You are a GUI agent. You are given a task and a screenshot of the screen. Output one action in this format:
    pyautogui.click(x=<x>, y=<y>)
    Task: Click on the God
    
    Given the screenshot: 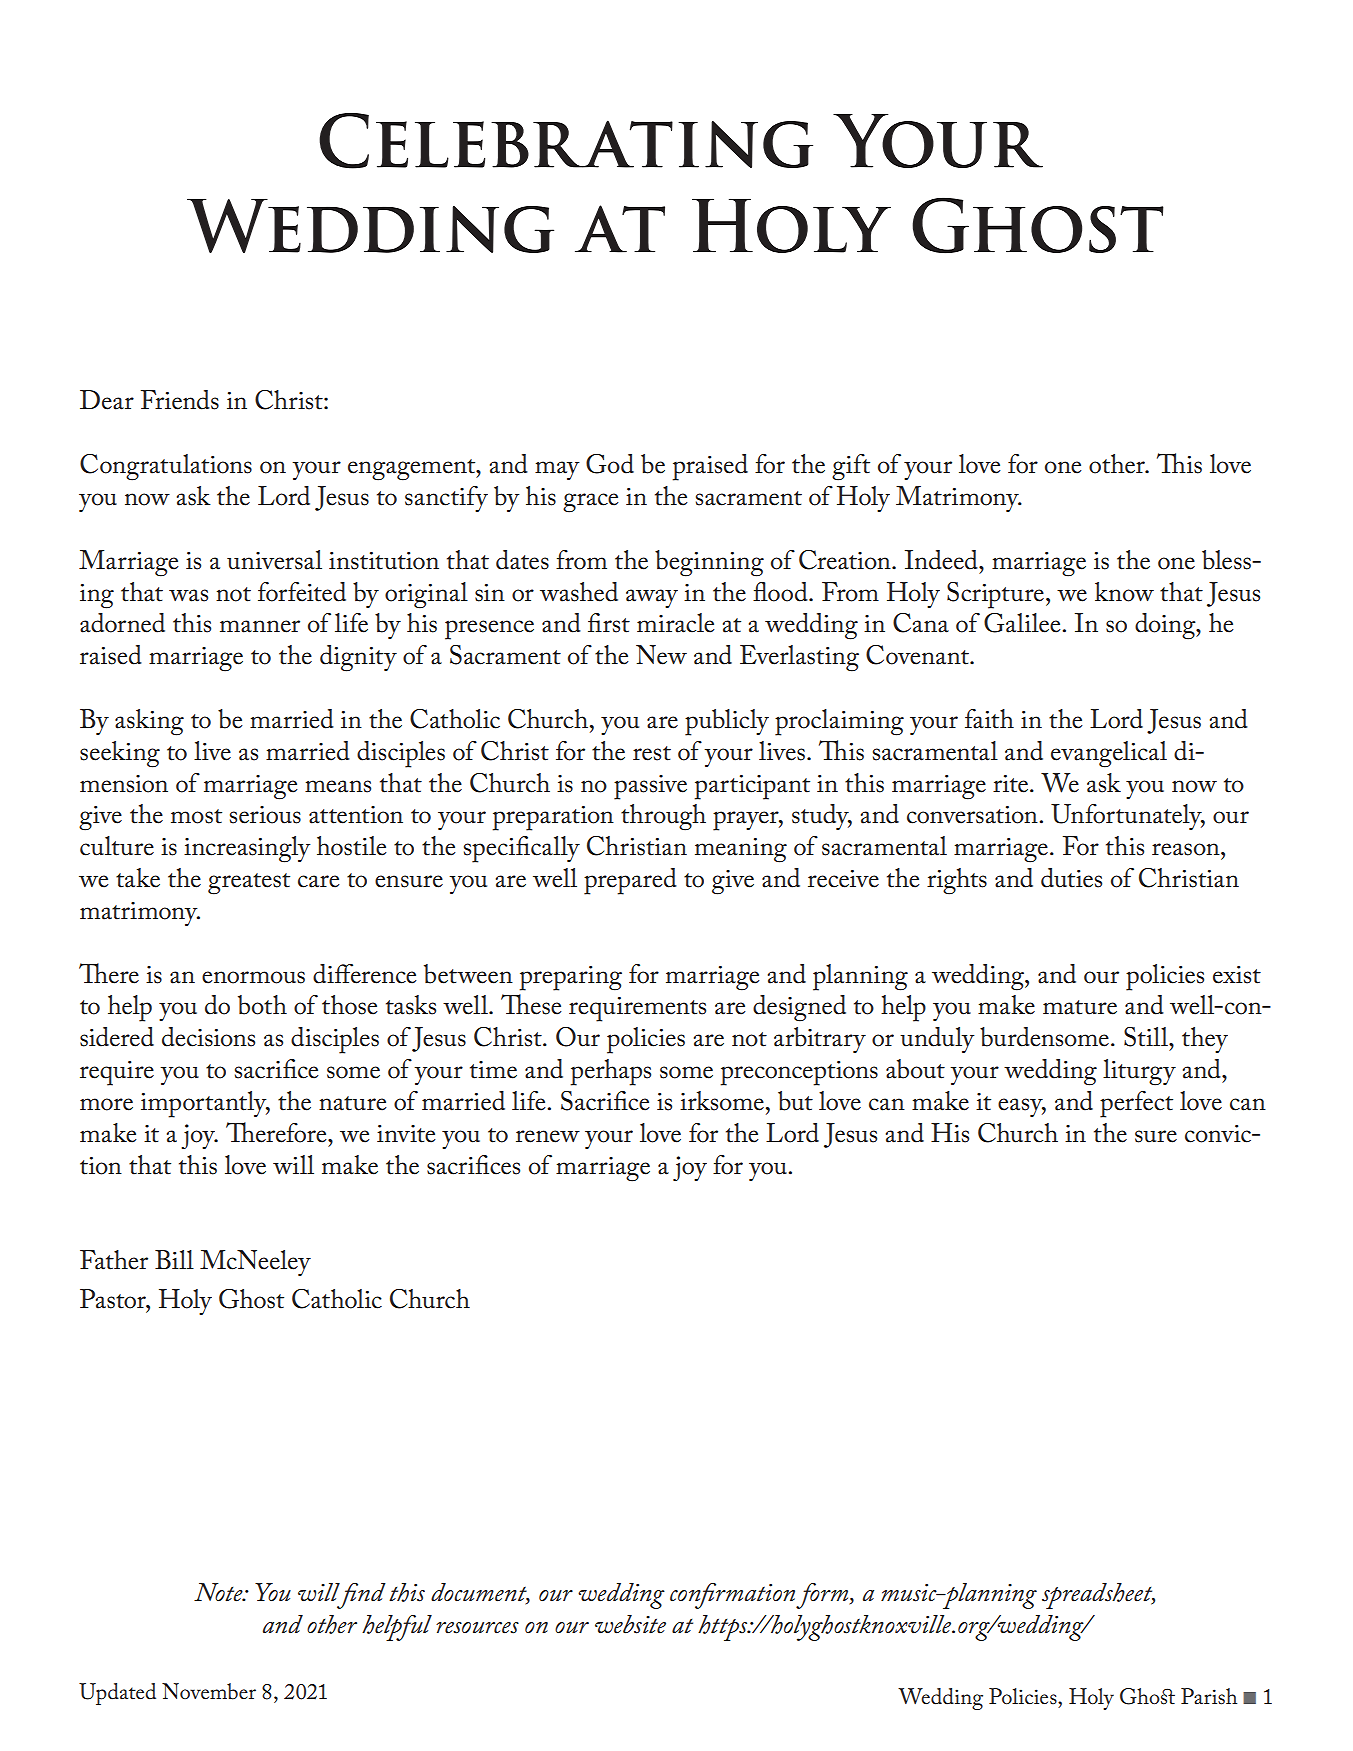 What is the action you would take?
    pyautogui.click(x=610, y=464)
